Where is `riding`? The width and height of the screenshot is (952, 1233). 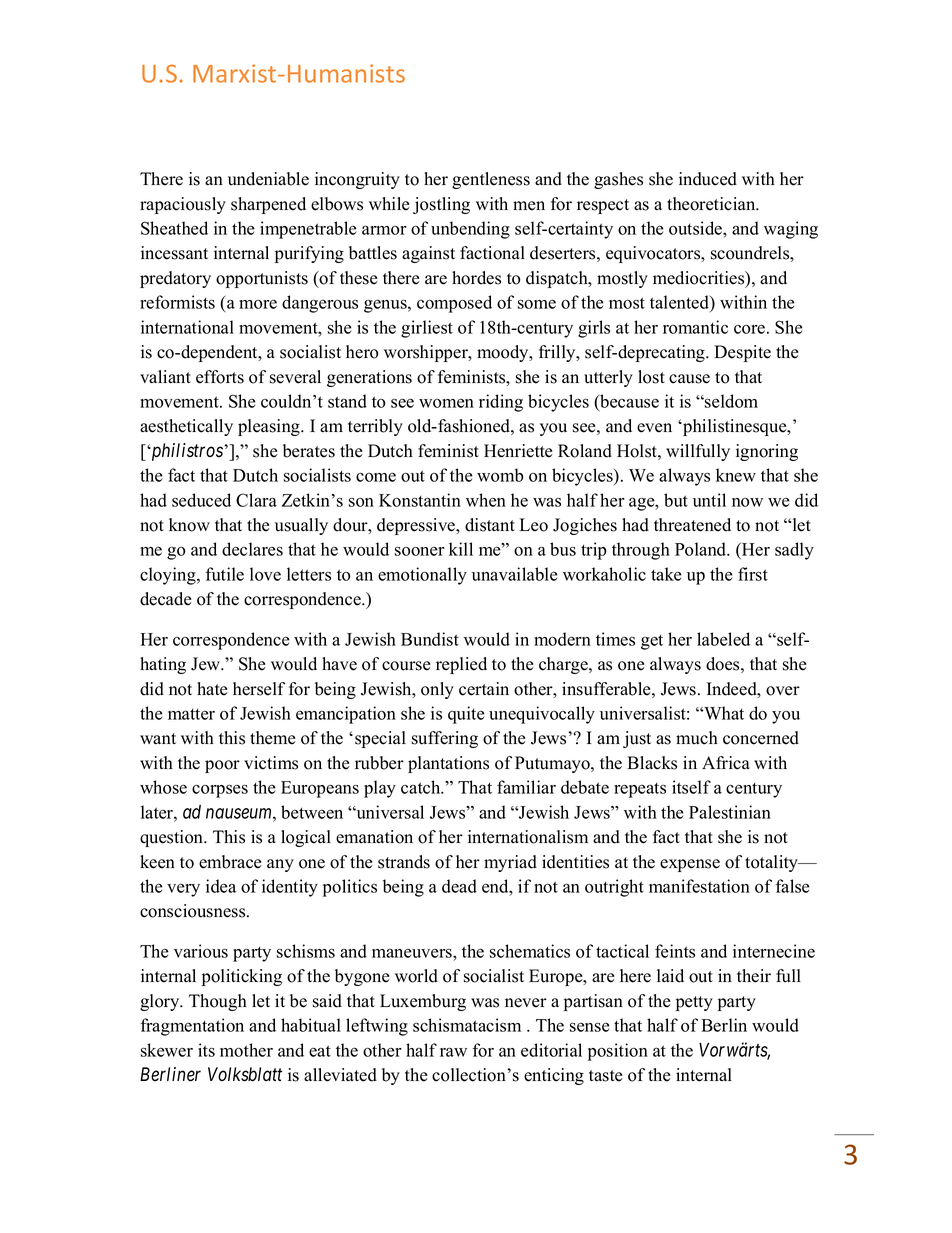
riding is located at coordinates (501, 403).
